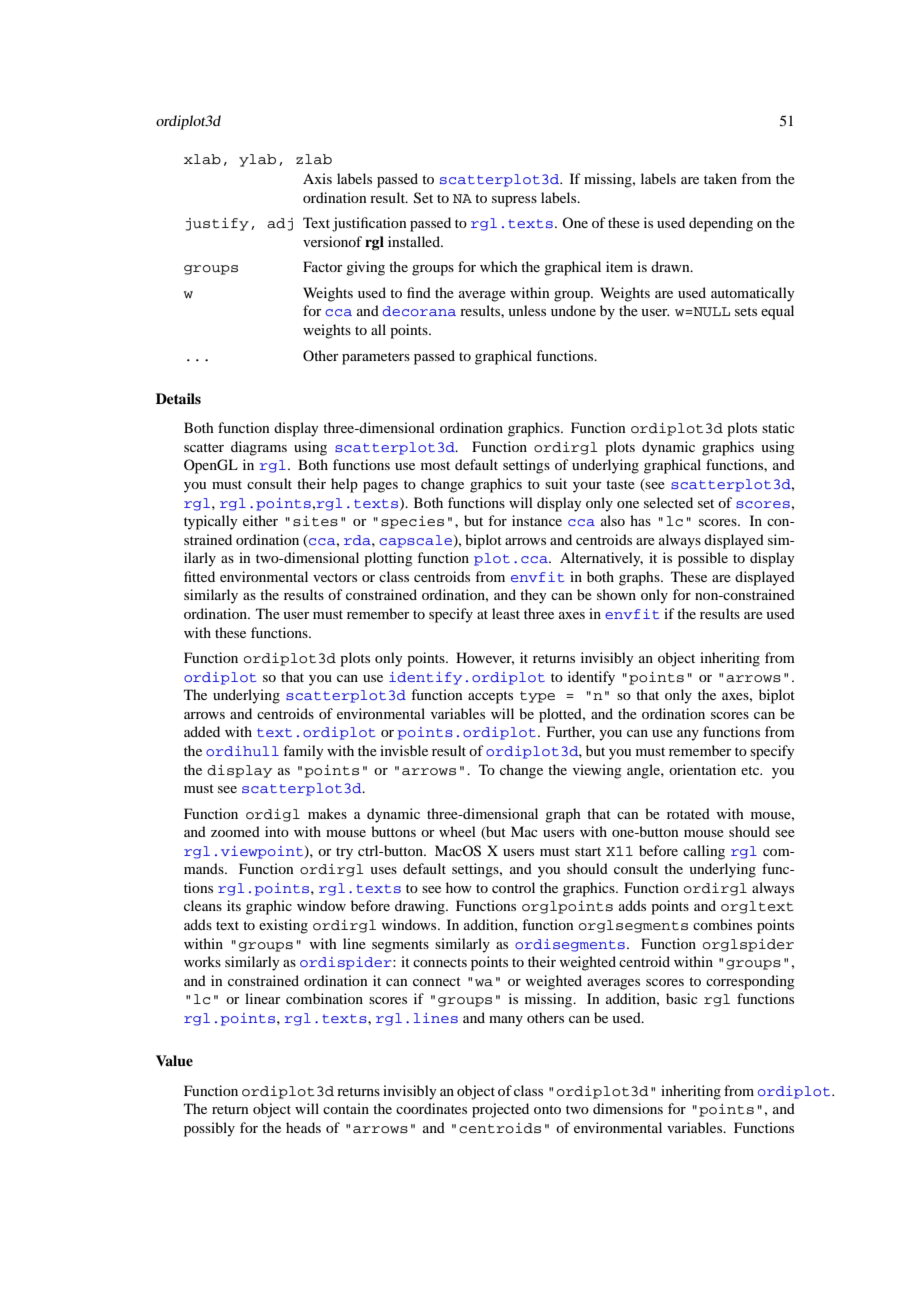  Describe the element at coordinates (257, 160) in the screenshot. I see `ylab` at that location.
